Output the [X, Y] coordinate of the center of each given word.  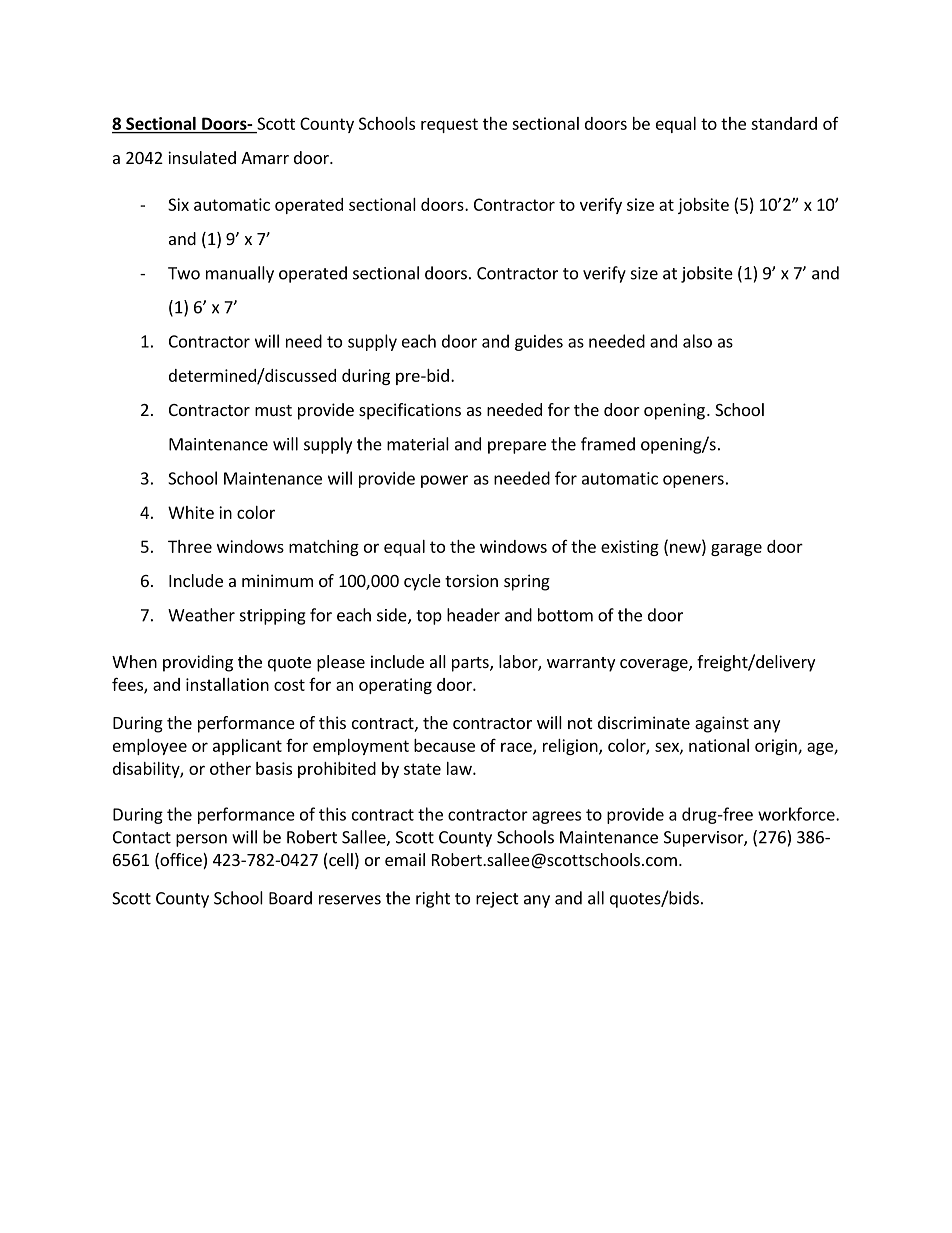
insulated [202, 157]
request [449, 125]
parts [471, 664]
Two [184, 273]
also [697, 341]
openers [693, 481]
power [444, 481]
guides [539, 342]
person [201, 840]
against [722, 724]
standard [784, 123]
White [191, 512]
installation [227, 684]
